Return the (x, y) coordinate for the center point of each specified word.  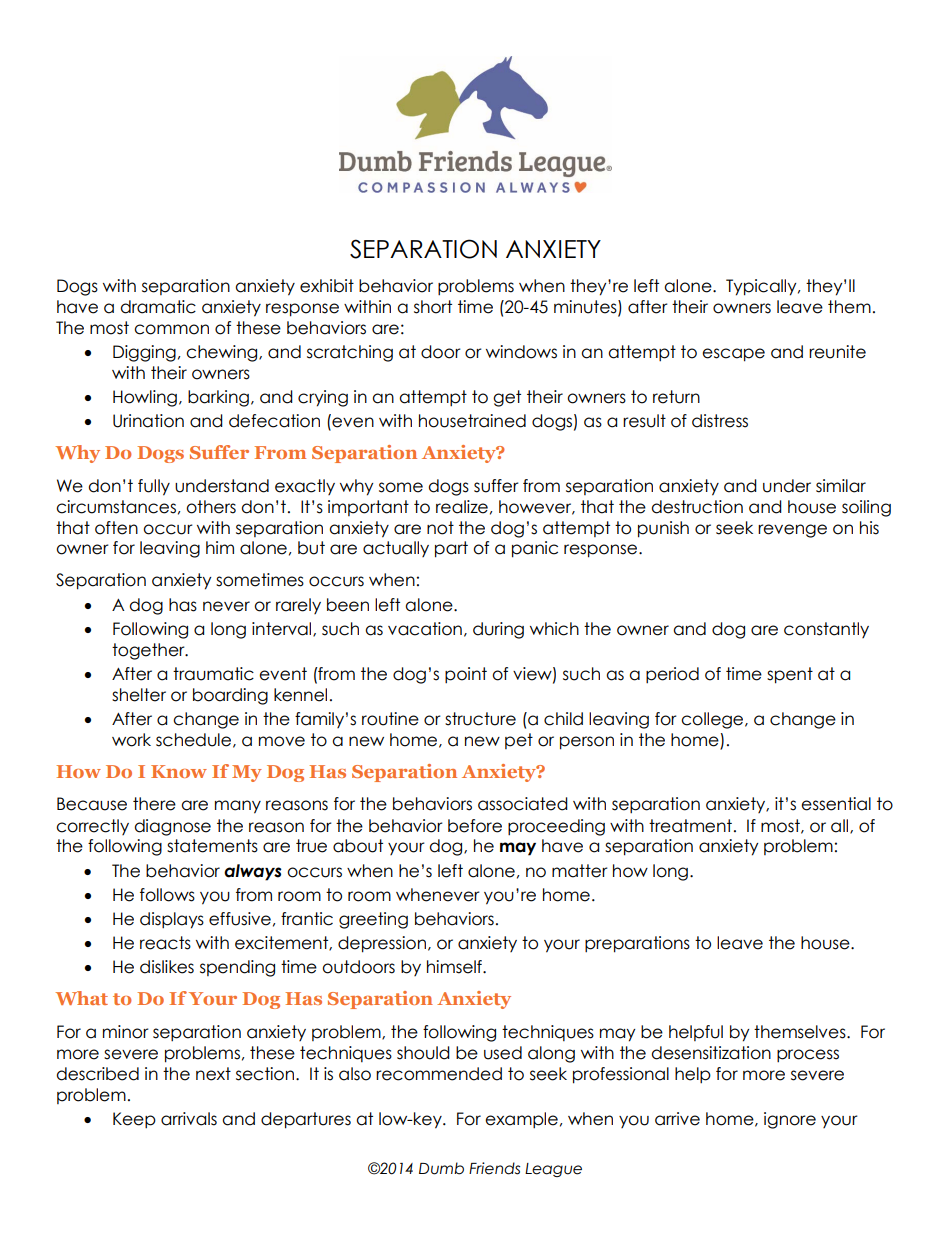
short (433, 307)
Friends (494, 1168)
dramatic (158, 307)
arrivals (189, 1119)
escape (733, 355)
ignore (790, 1120)
